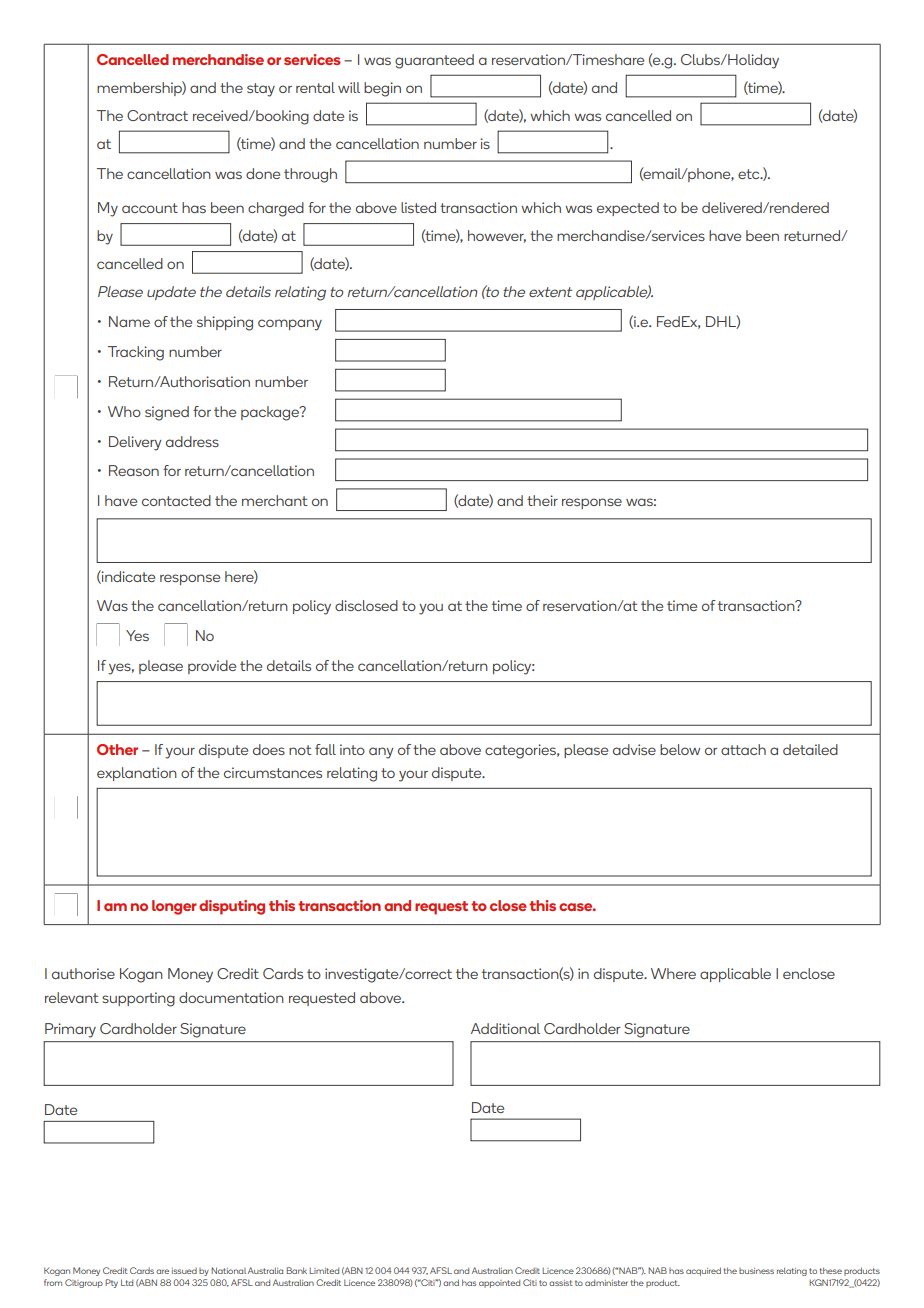  What do you see at coordinates (680, 749) in the screenshot?
I see `below` at bounding box center [680, 749].
